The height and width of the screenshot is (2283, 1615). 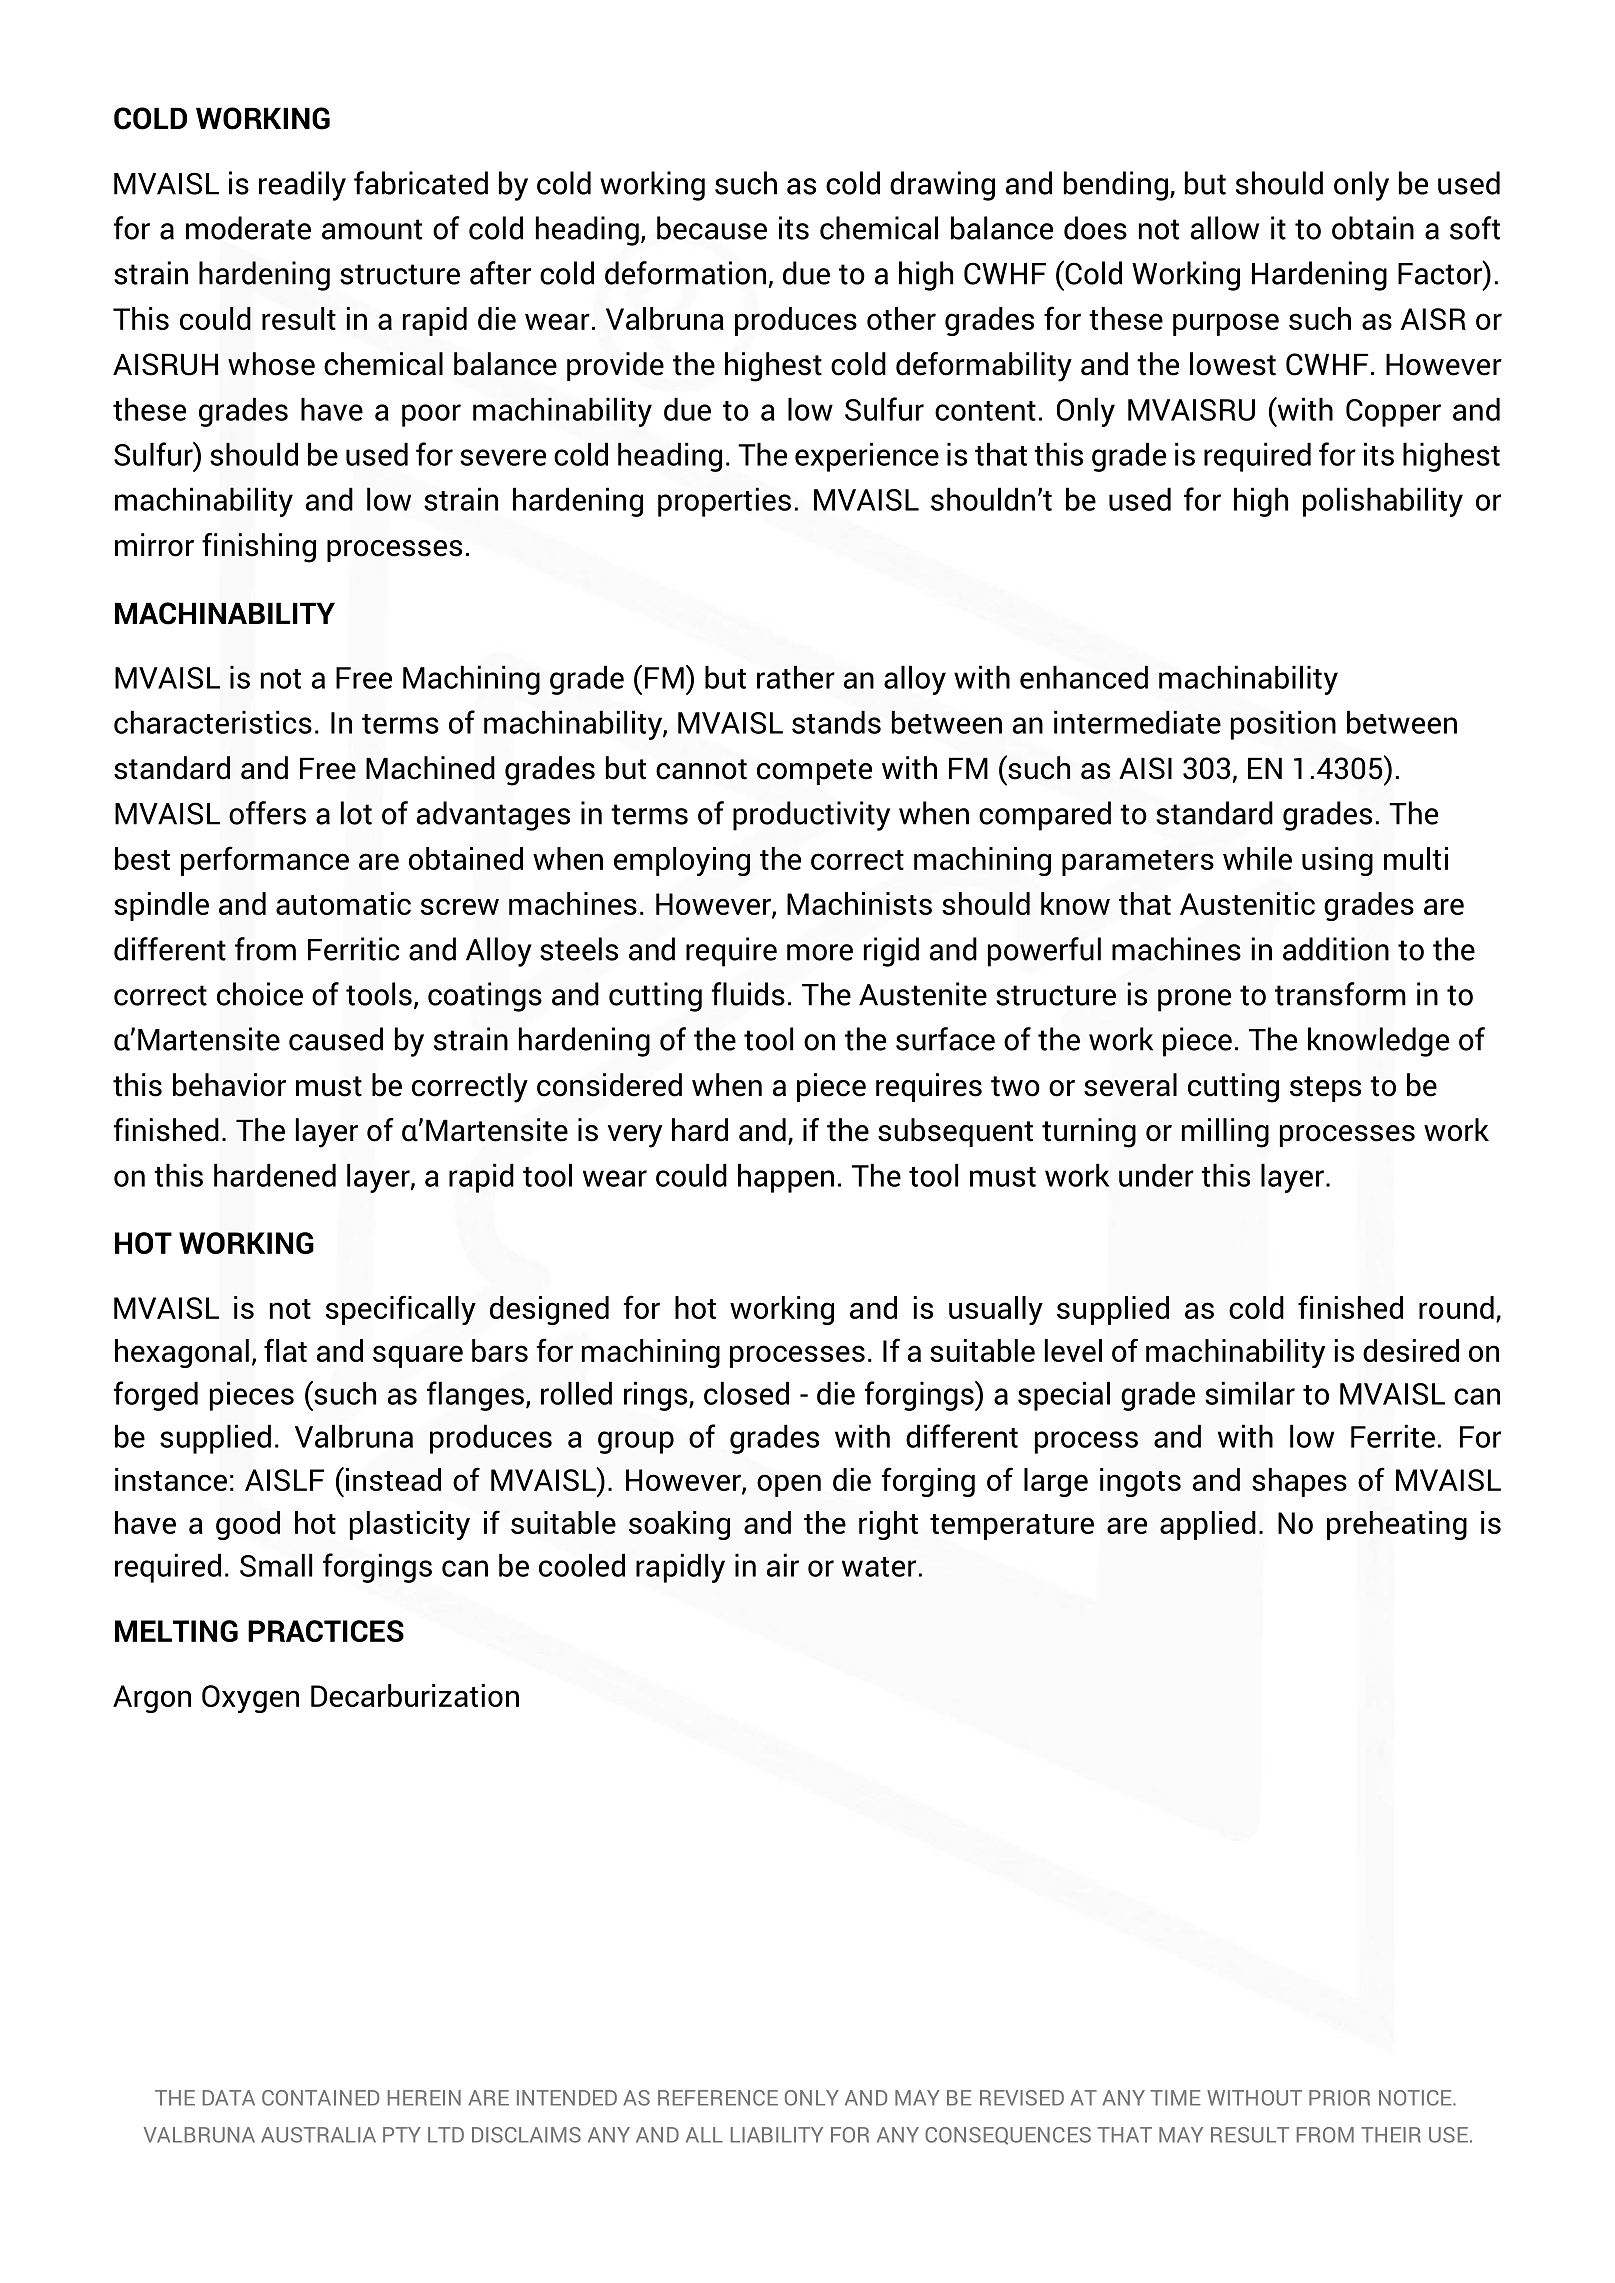 I want to click on LIABILITY, so click(x=777, y=2135).
